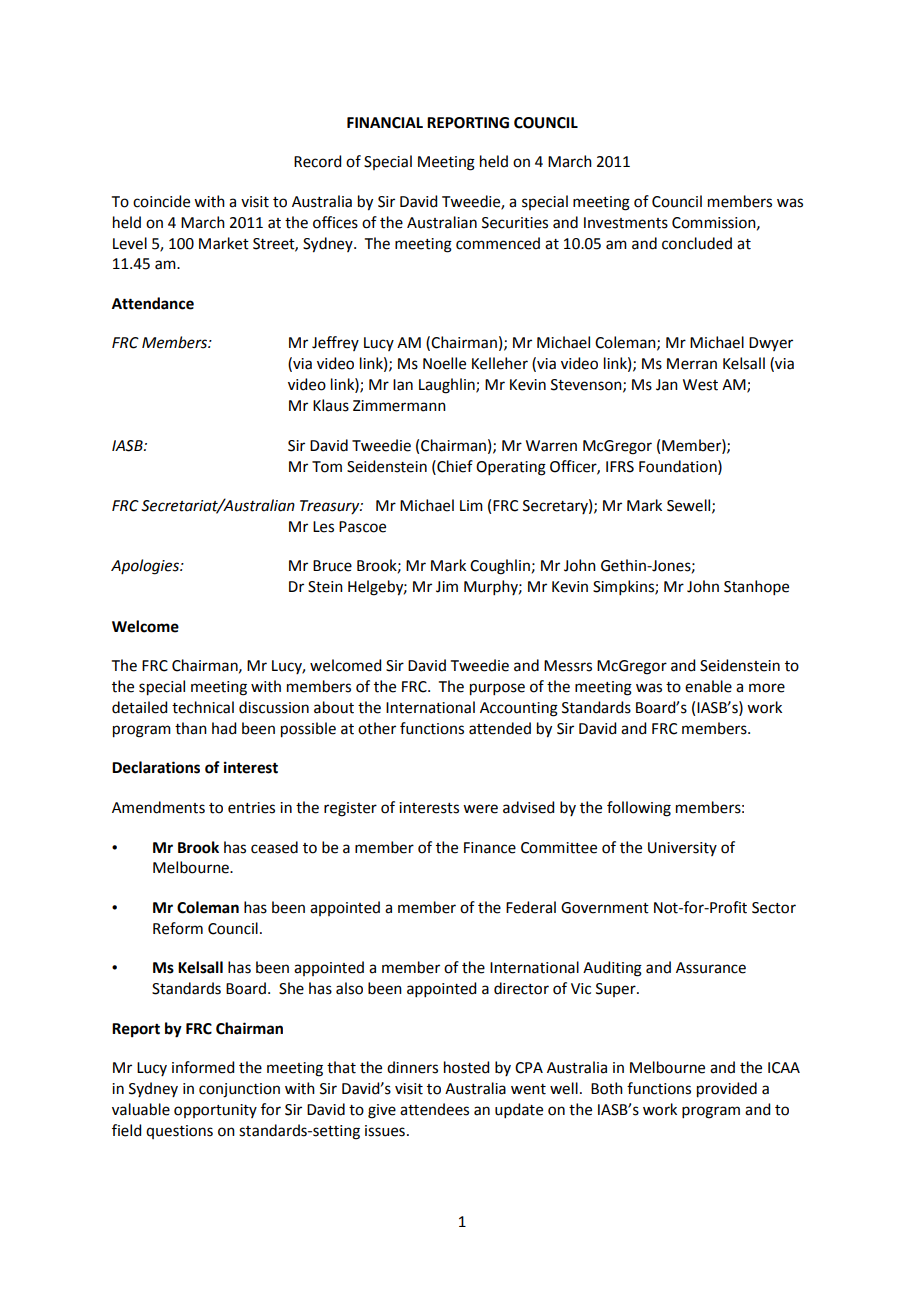  Describe the element at coordinates (161, 201) in the screenshot. I see `coincide` at that location.
